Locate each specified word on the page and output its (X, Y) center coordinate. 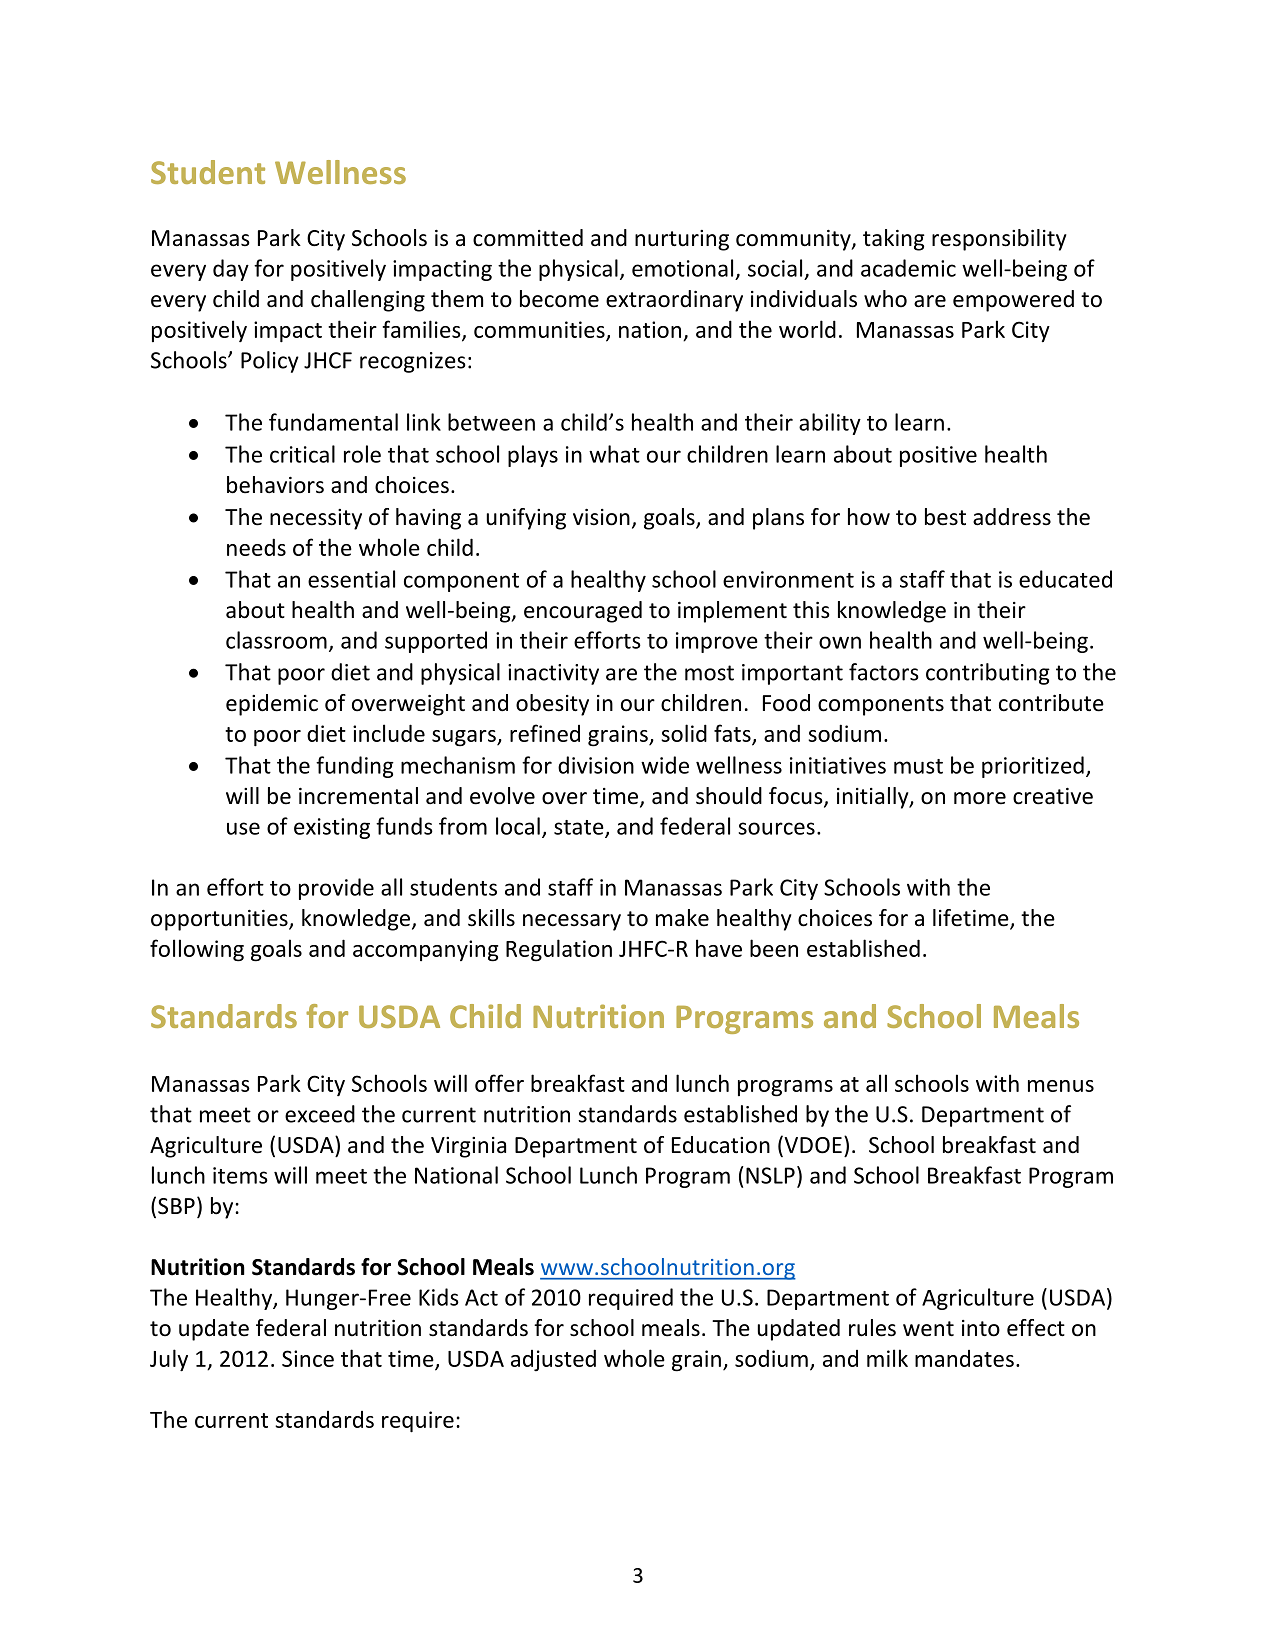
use (243, 828)
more (980, 798)
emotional (682, 268)
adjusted (553, 1360)
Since (308, 1358)
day (231, 270)
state (580, 828)
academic (908, 268)
